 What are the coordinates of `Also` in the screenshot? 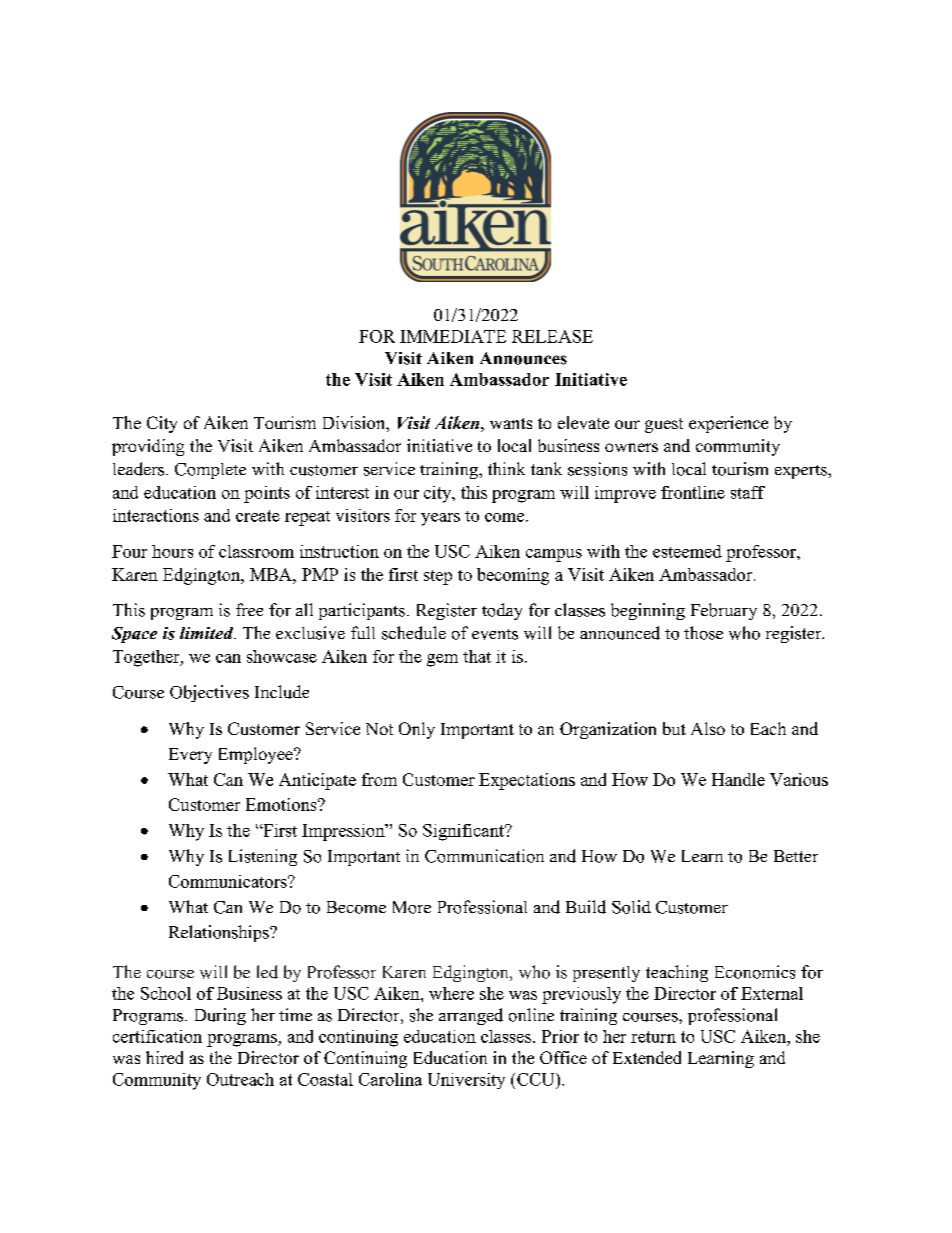 It's located at (708, 728).
